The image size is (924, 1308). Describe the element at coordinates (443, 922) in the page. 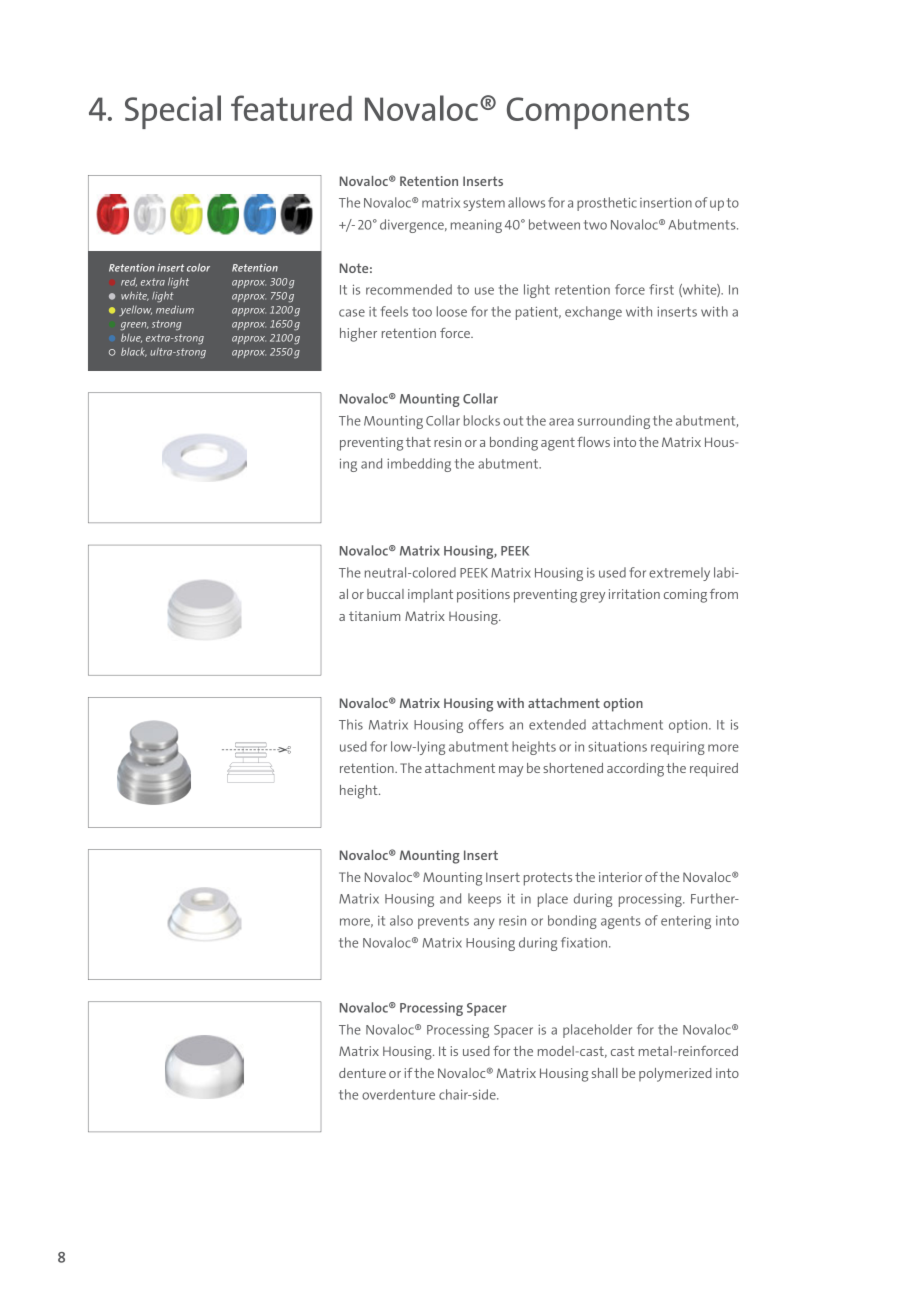

I see `prevents` at that location.
